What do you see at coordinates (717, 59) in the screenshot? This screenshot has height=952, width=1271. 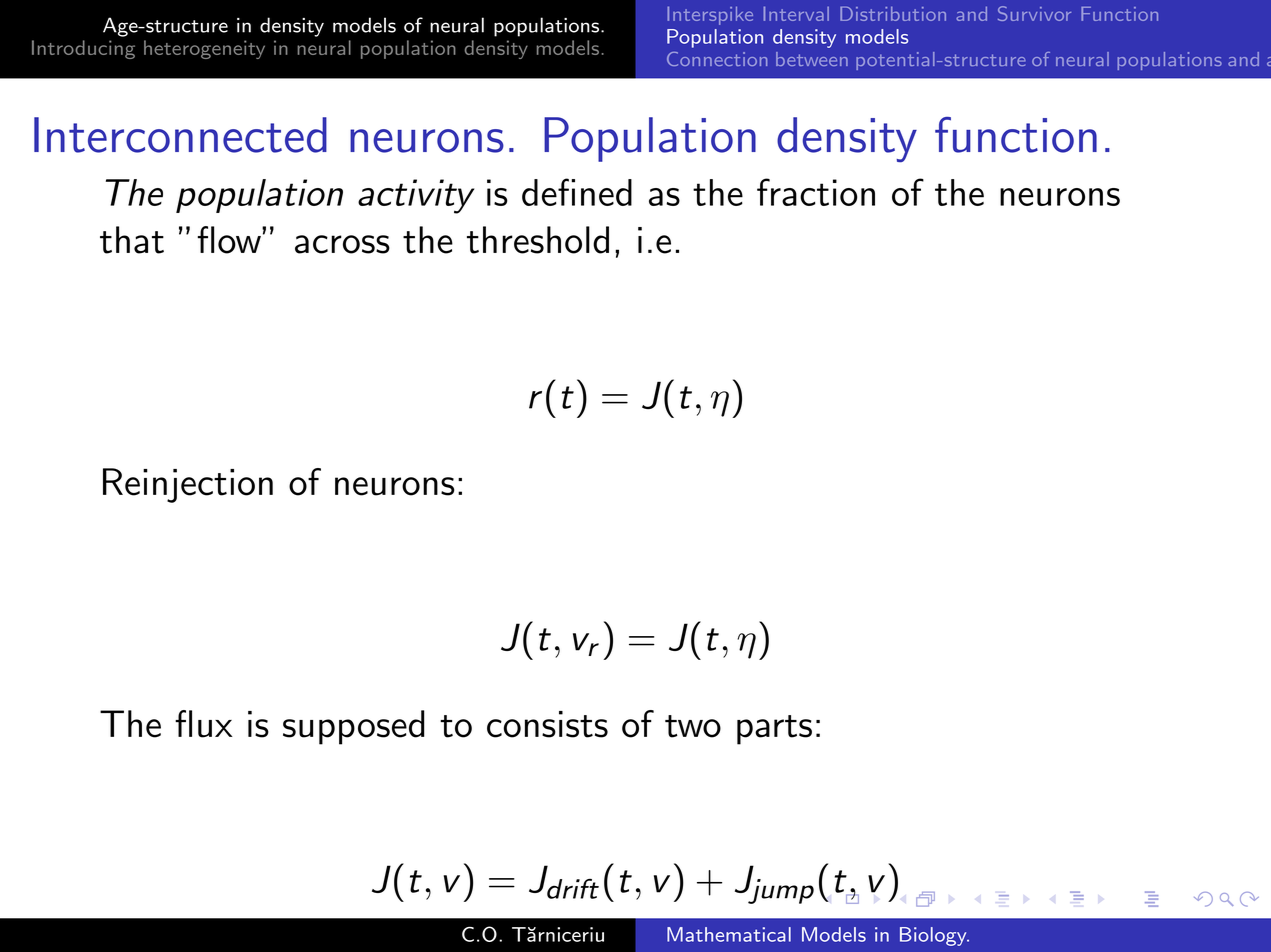 I see `Connection` at bounding box center [717, 59].
